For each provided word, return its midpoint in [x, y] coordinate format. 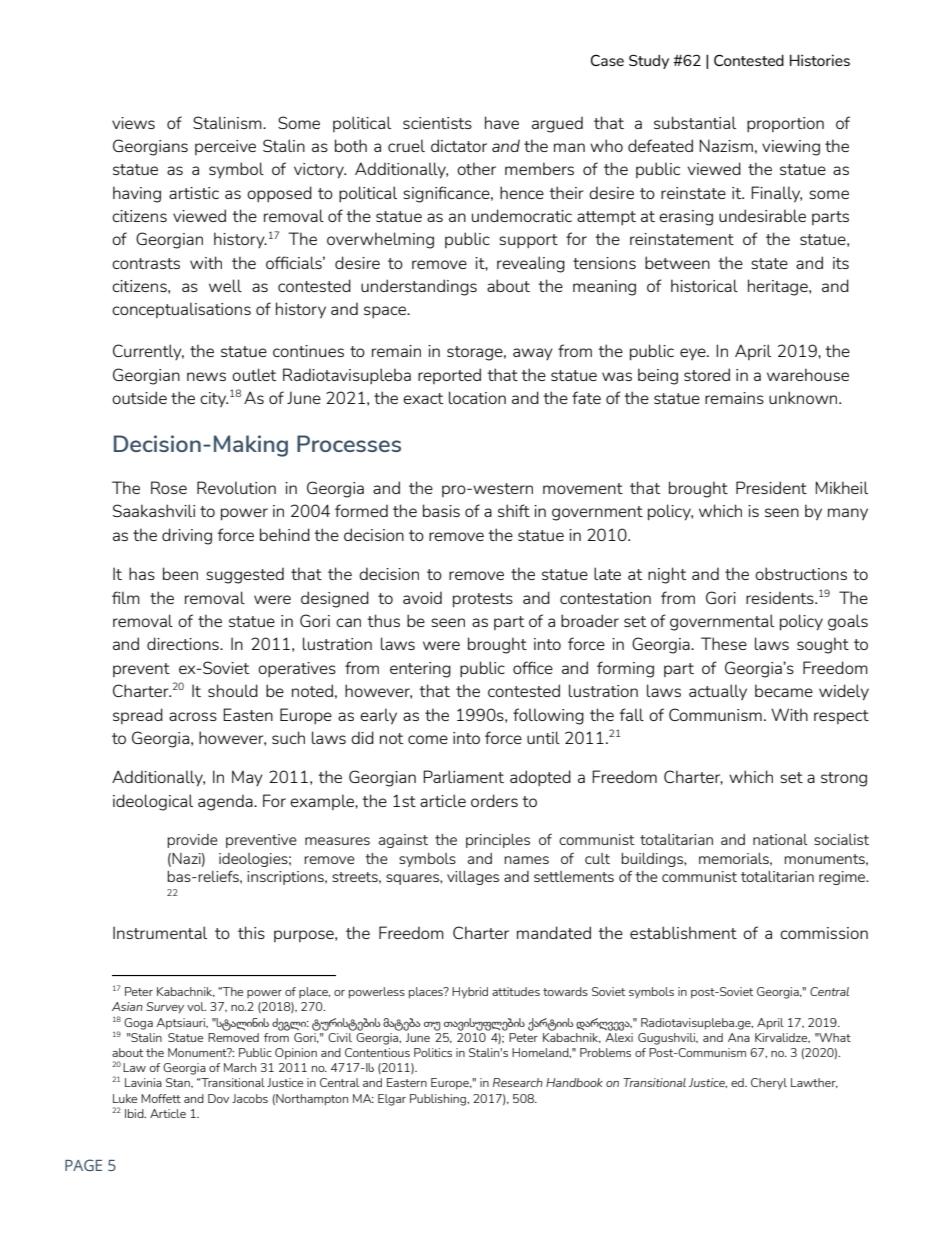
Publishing [439, 1100]
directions [184, 643]
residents [781, 597]
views [133, 123]
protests [483, 600]
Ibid [135, 1113]
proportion [785, 124]
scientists [437, 123]
